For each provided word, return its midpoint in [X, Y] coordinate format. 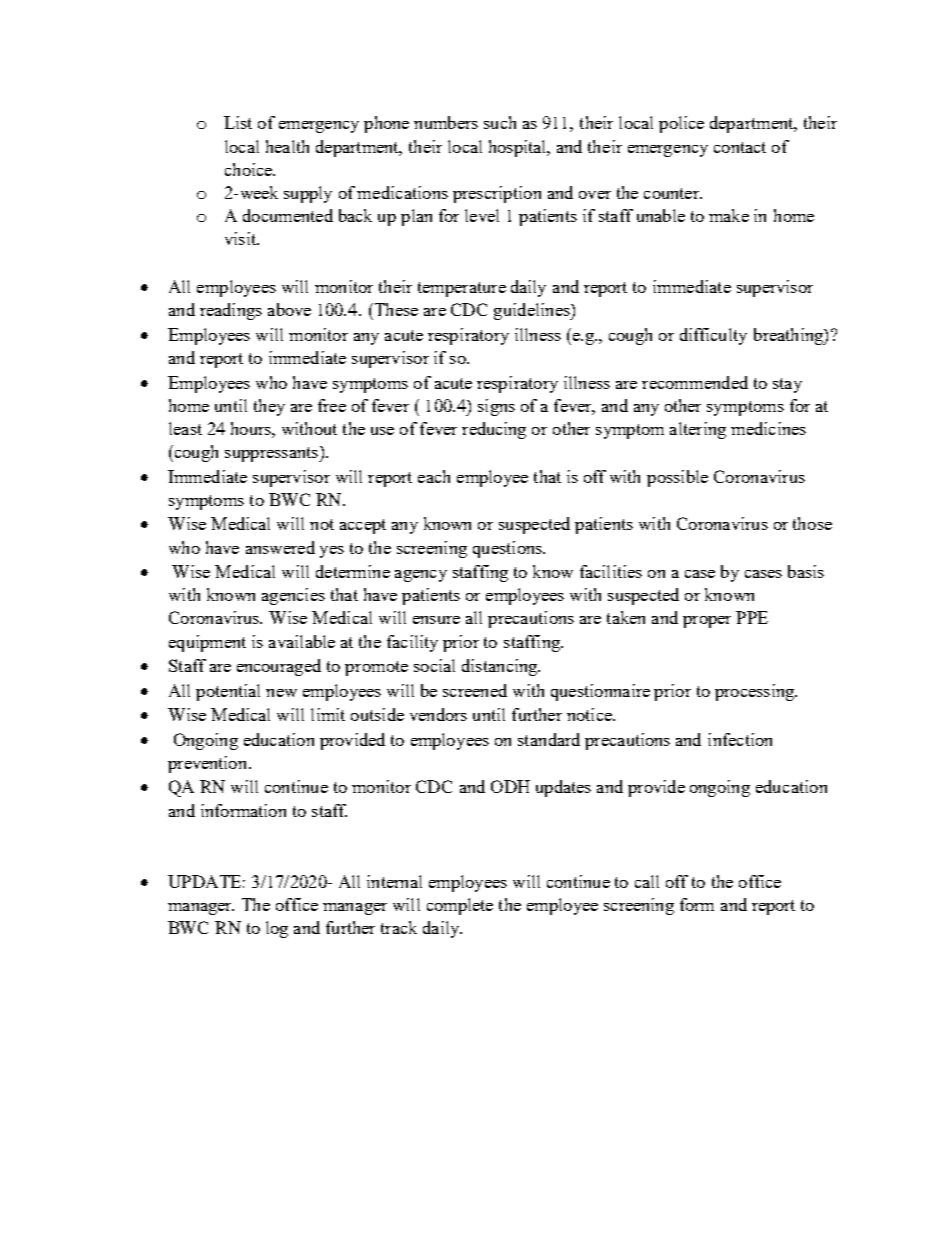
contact [740, 147]
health [287, 146]
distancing [501, 667]
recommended [695, 382]
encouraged [279, 667]
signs [496, 407]
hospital [519, 148]
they [269, 407]
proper [707, 622]
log [277, 929]
